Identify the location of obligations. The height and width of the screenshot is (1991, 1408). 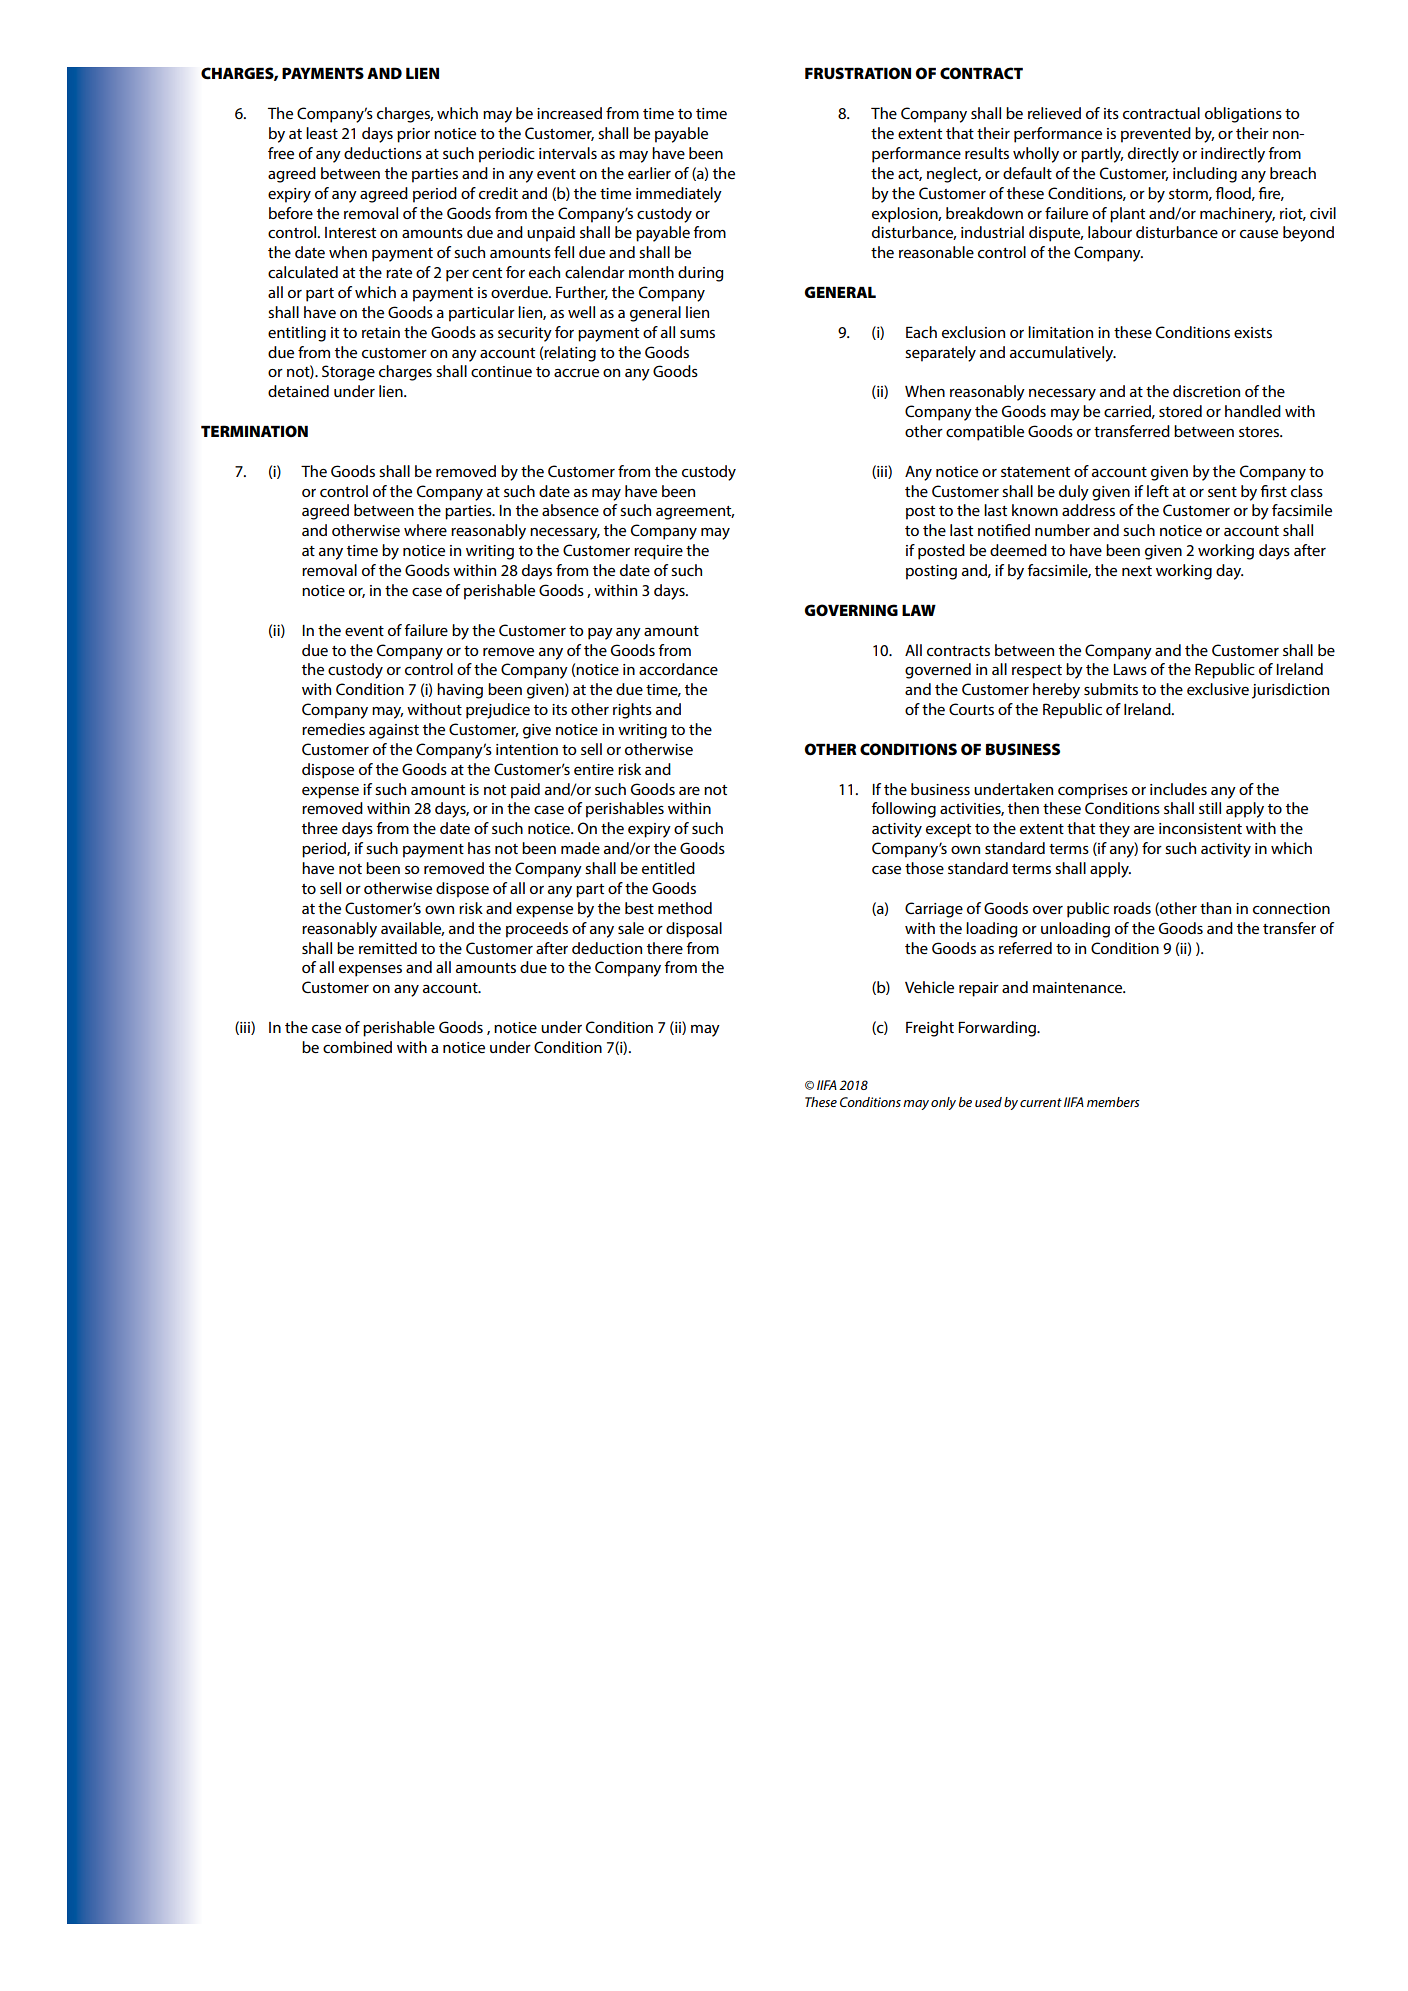
(1243, 115).
